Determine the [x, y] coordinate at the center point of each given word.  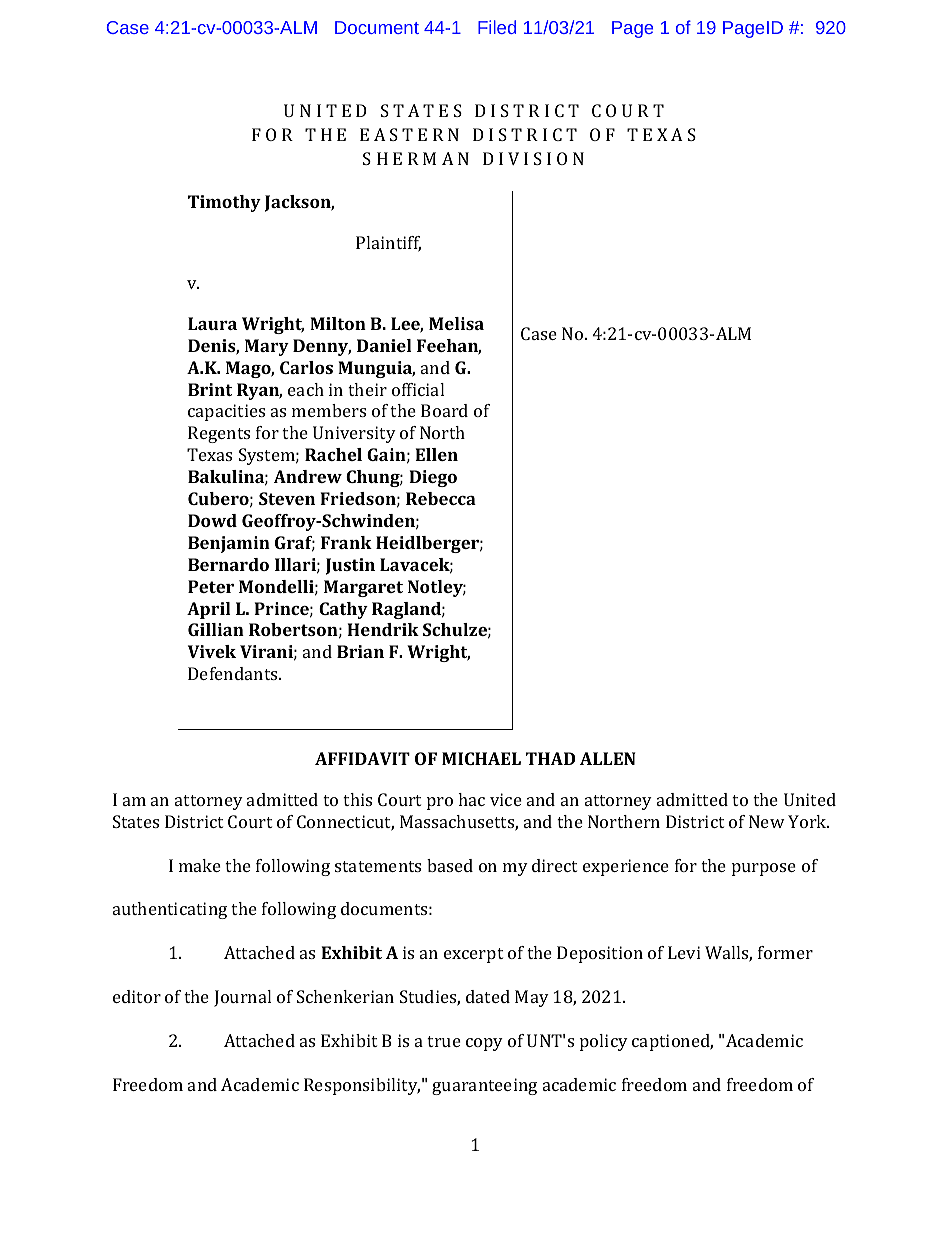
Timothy [224, 203]
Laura [212, 323]
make [200, 865]
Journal [242, 998]
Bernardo [228, 564]
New [767, 821]
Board [444, 410]
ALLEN [607, 758]
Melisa [456, 323]
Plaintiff [388, 244]
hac [471, 799]
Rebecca [441, 498]
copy [484, 1044]
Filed [497, 27]
